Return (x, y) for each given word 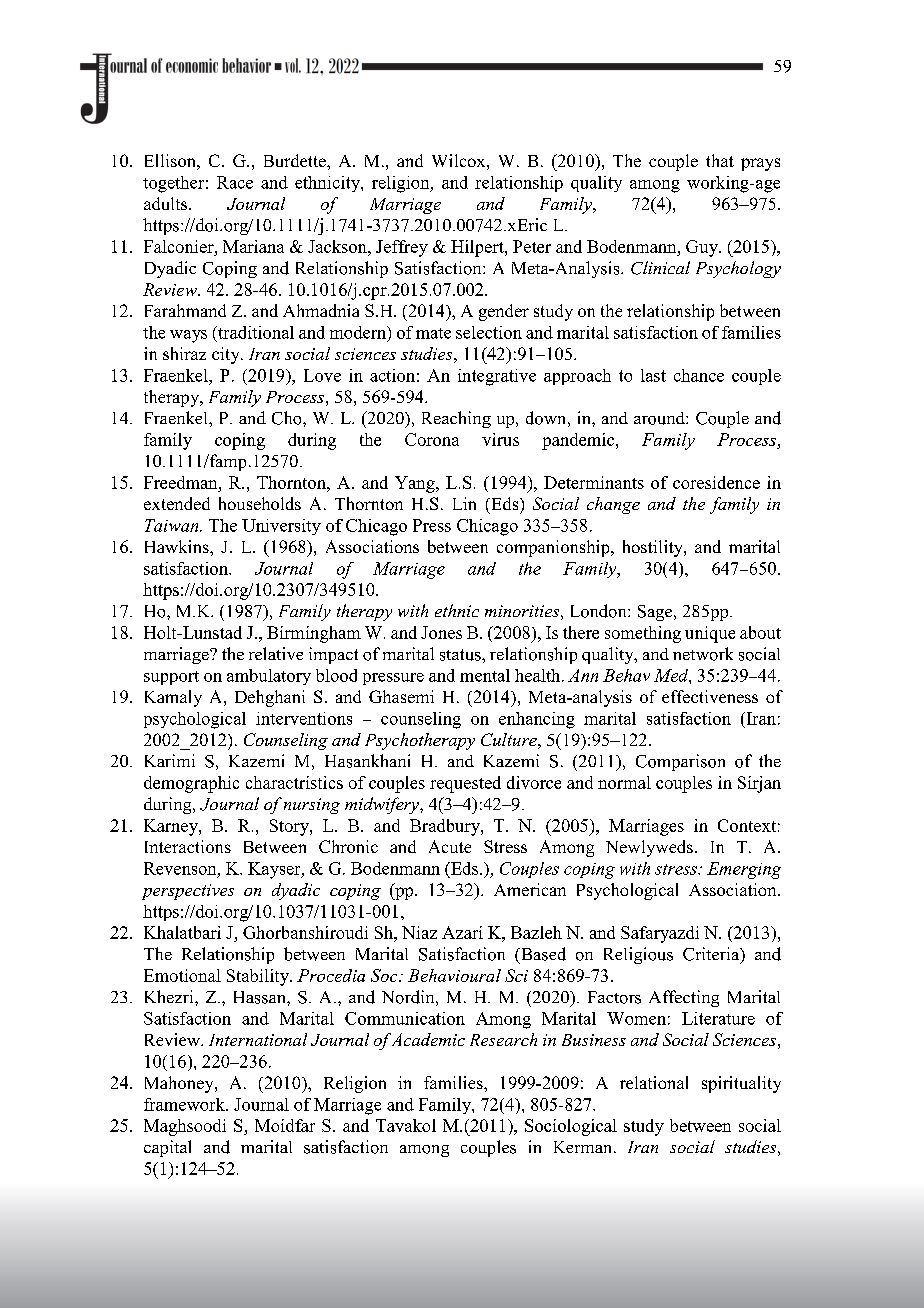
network (703, 654)
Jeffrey (402, 248)
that (720, 160)
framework (185, 1104)
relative (276, 653)
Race (235, 182)
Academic (427, 1039)
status (461, 655)
